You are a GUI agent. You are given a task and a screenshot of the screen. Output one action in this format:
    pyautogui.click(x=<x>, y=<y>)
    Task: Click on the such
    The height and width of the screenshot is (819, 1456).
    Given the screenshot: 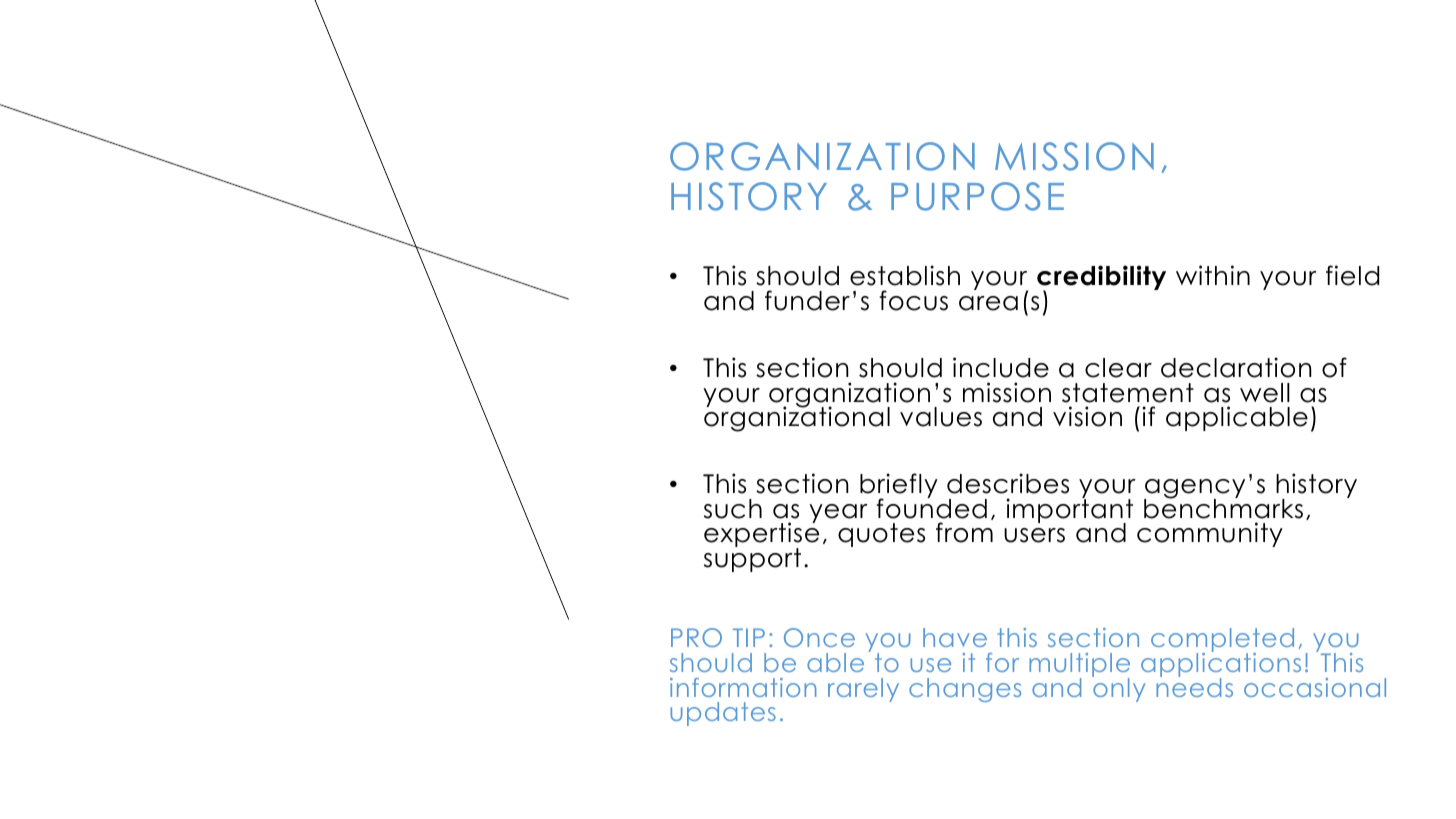 What is the action you would take?
    pyautogui.click(x=733, y=509)
